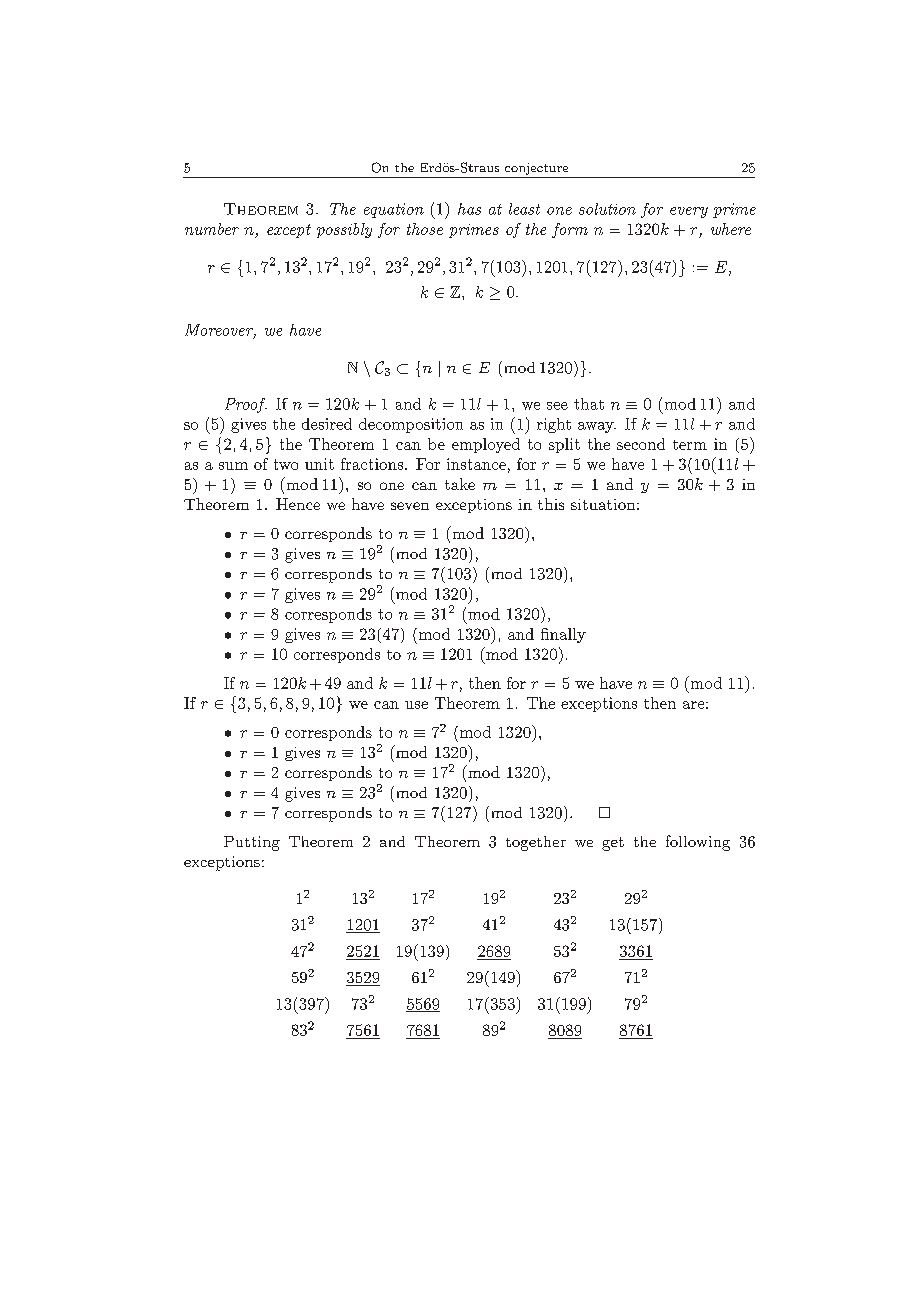  Describe the element at coordinates (416, 705) in the page. I see `use` at that location.
